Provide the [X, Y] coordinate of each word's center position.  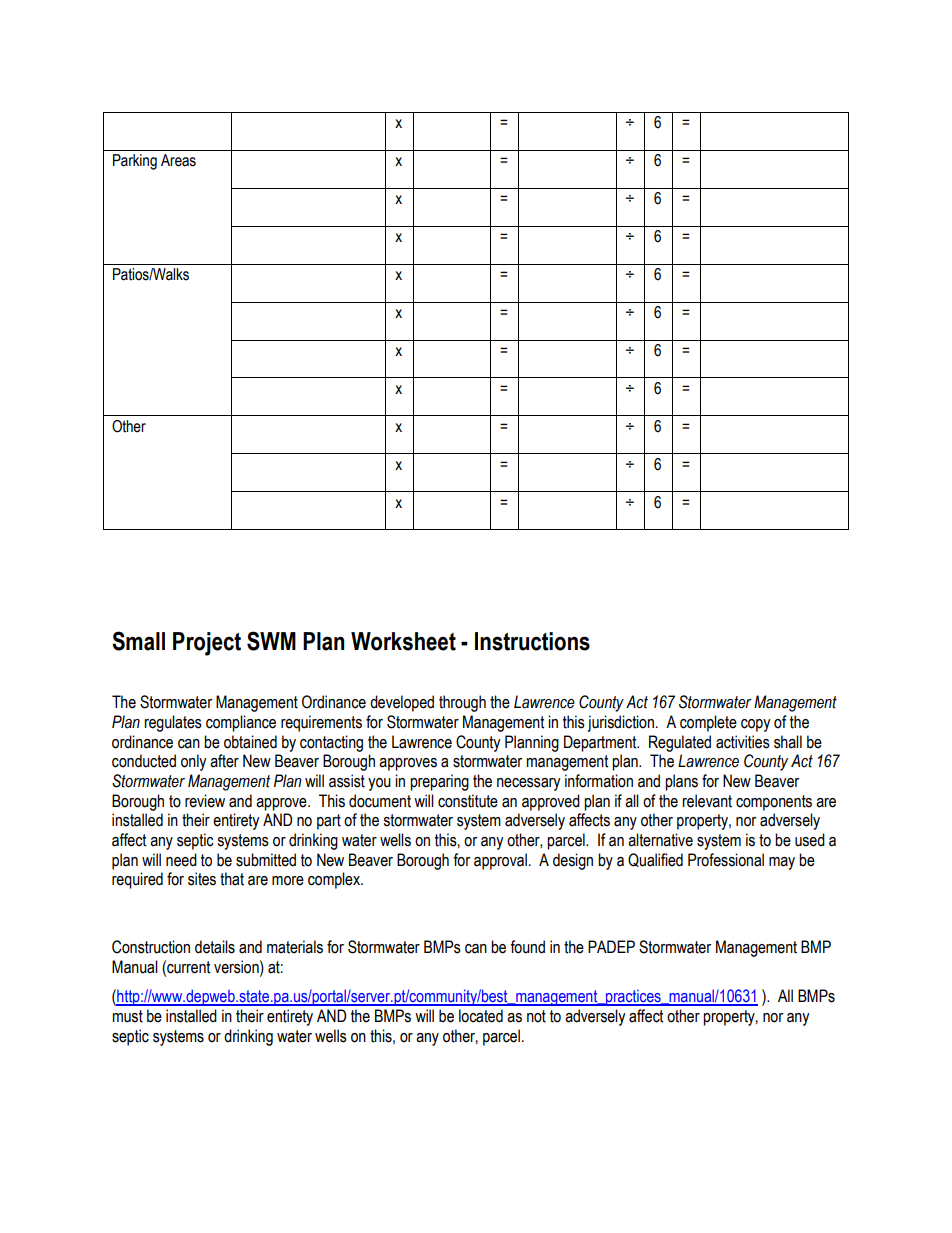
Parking [135, 162]
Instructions [532, 641]
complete [708, 723]
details [215, 947]
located [481, 1016]
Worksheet [403, 641]
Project [207, 644]
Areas [178, 160]
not [536, 1016]
